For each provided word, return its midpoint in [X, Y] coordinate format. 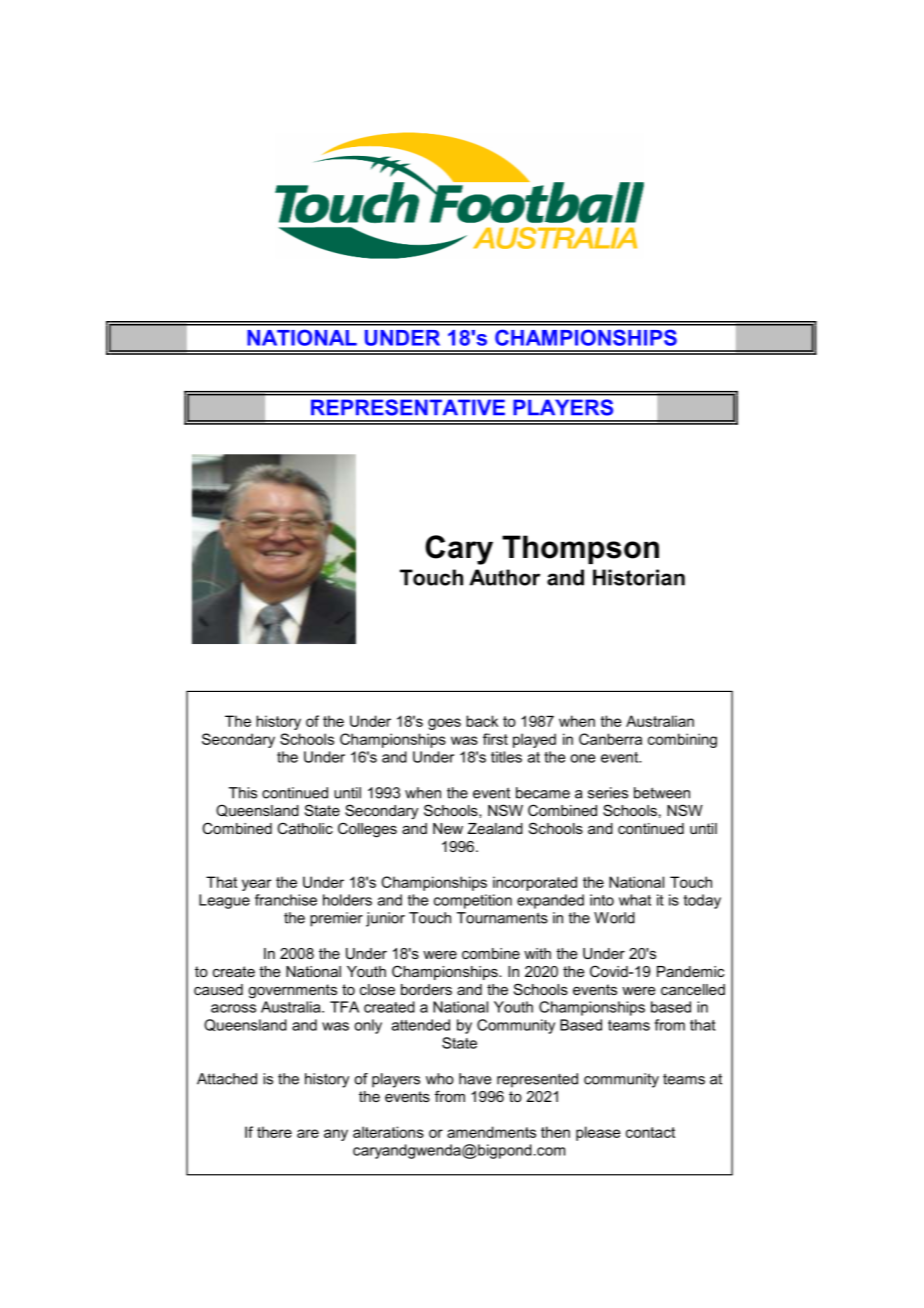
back [482, 721]
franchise [286, 900]
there [274, 1132]
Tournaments [502, 918]
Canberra [610, 739]
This [243, 793]
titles [506, 757]
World [614, 918]
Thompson [580, 549]
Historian [639, 577]
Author [504, 577]
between [662, 793]
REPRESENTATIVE [408, 407]
